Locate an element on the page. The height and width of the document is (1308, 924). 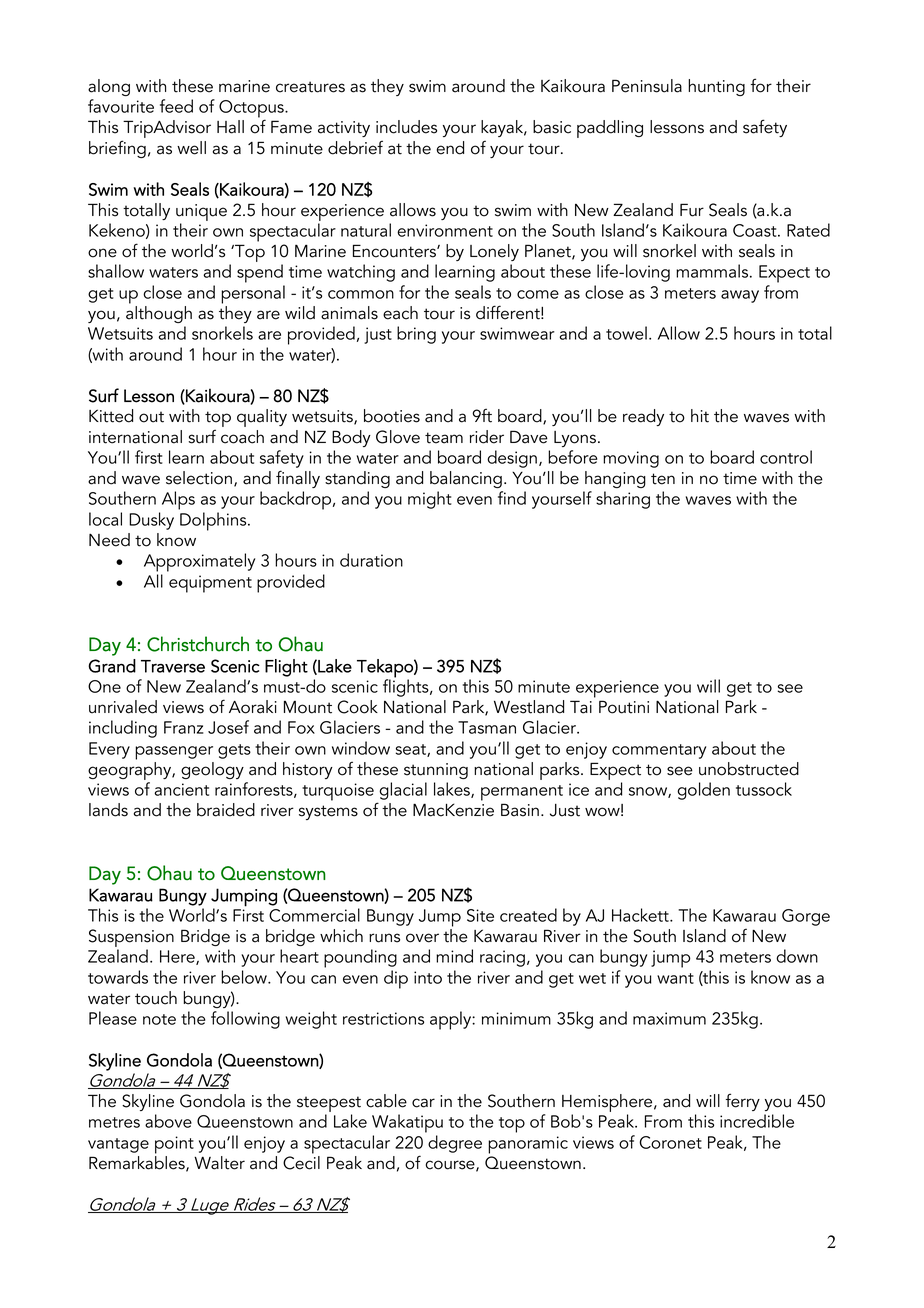
Site is located at coordinates (480, 915).
